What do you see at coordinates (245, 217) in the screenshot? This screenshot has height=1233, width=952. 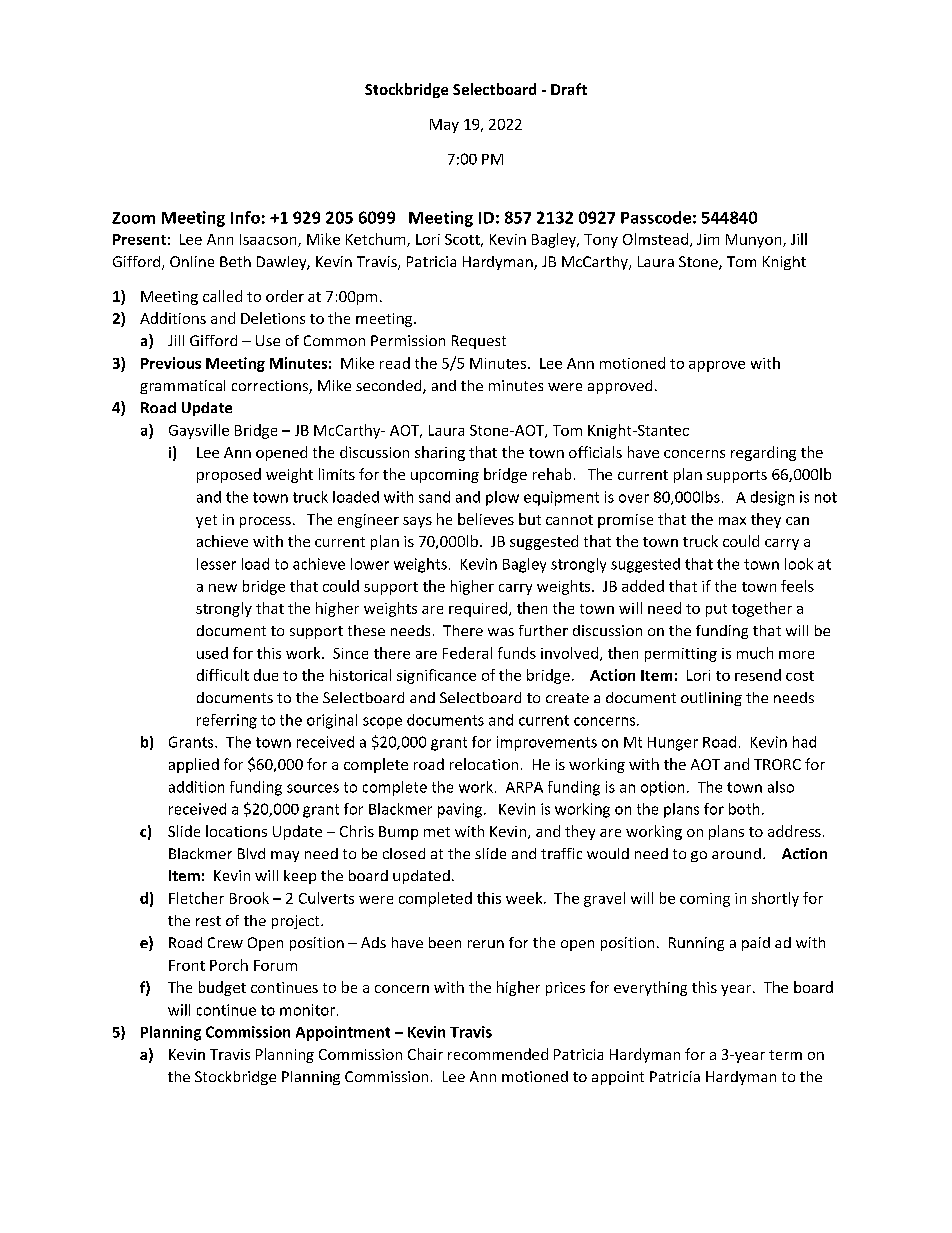 I see `Info` at bounding box center [245, 217].
